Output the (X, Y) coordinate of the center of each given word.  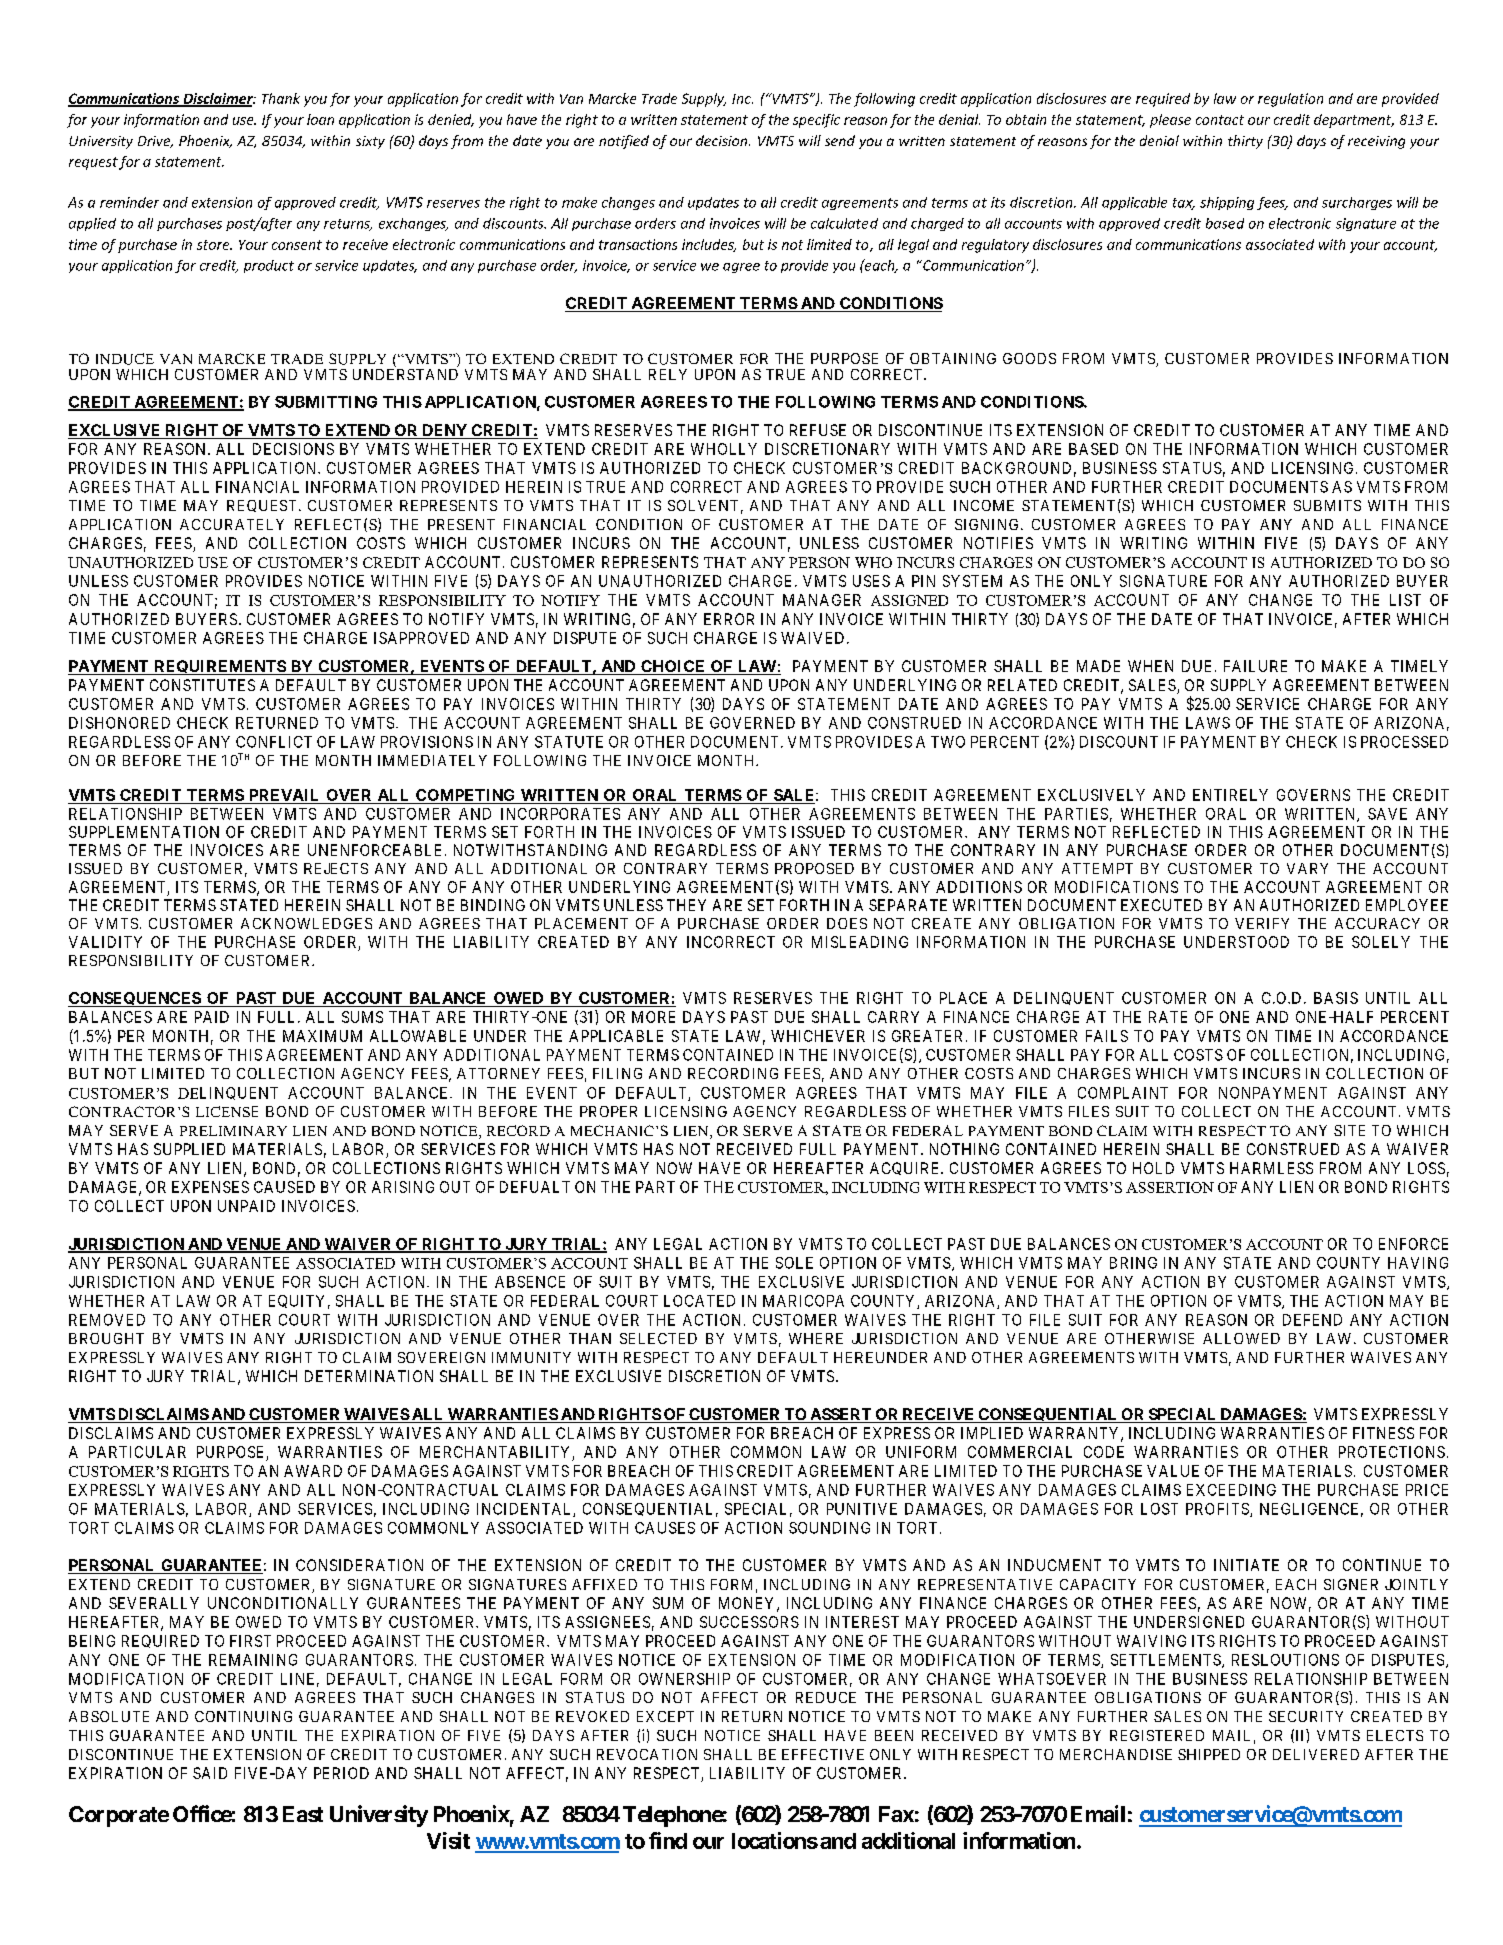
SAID (210, 1773)
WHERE (816, 1338)
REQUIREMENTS (219, 667)
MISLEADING (860, 942)
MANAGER (822, 600)
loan (320, 119)
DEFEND (1312, 1320)
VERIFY (1262, 923)
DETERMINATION (369, 1376)
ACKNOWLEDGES (306, 923)
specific (816, 121)
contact (1220, 120)
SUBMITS (1327, 505)
